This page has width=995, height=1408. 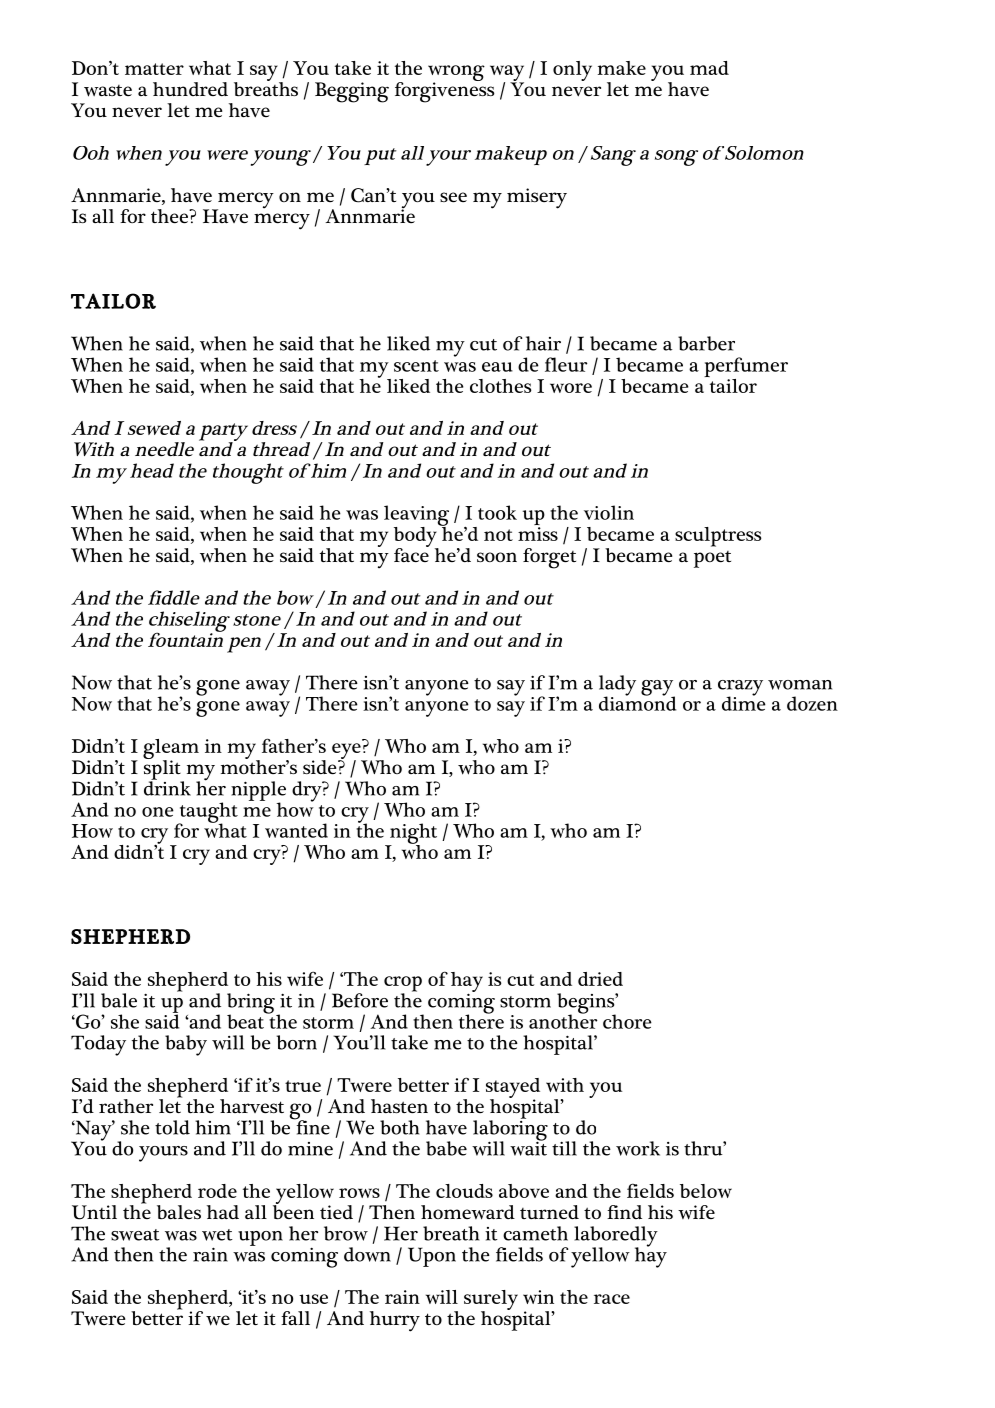 I want to click on took, so click(x=497, y=512).
